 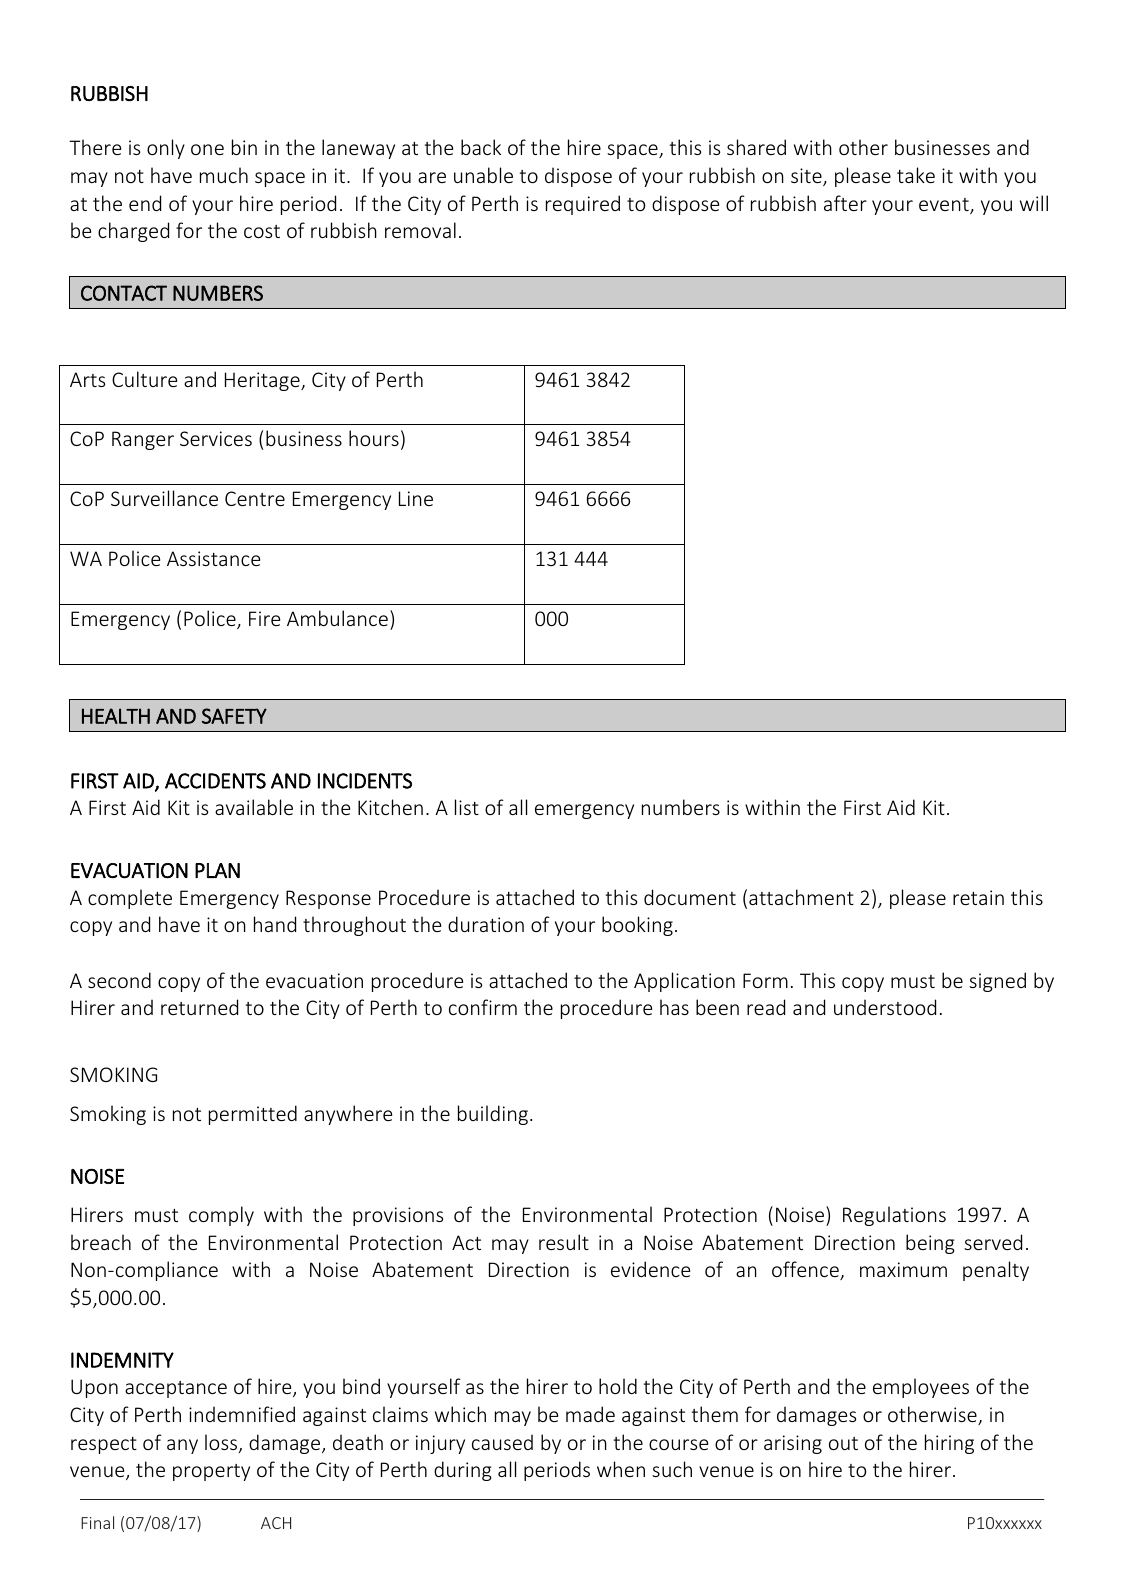 I want to click on much, so click(x=224, y=175).
